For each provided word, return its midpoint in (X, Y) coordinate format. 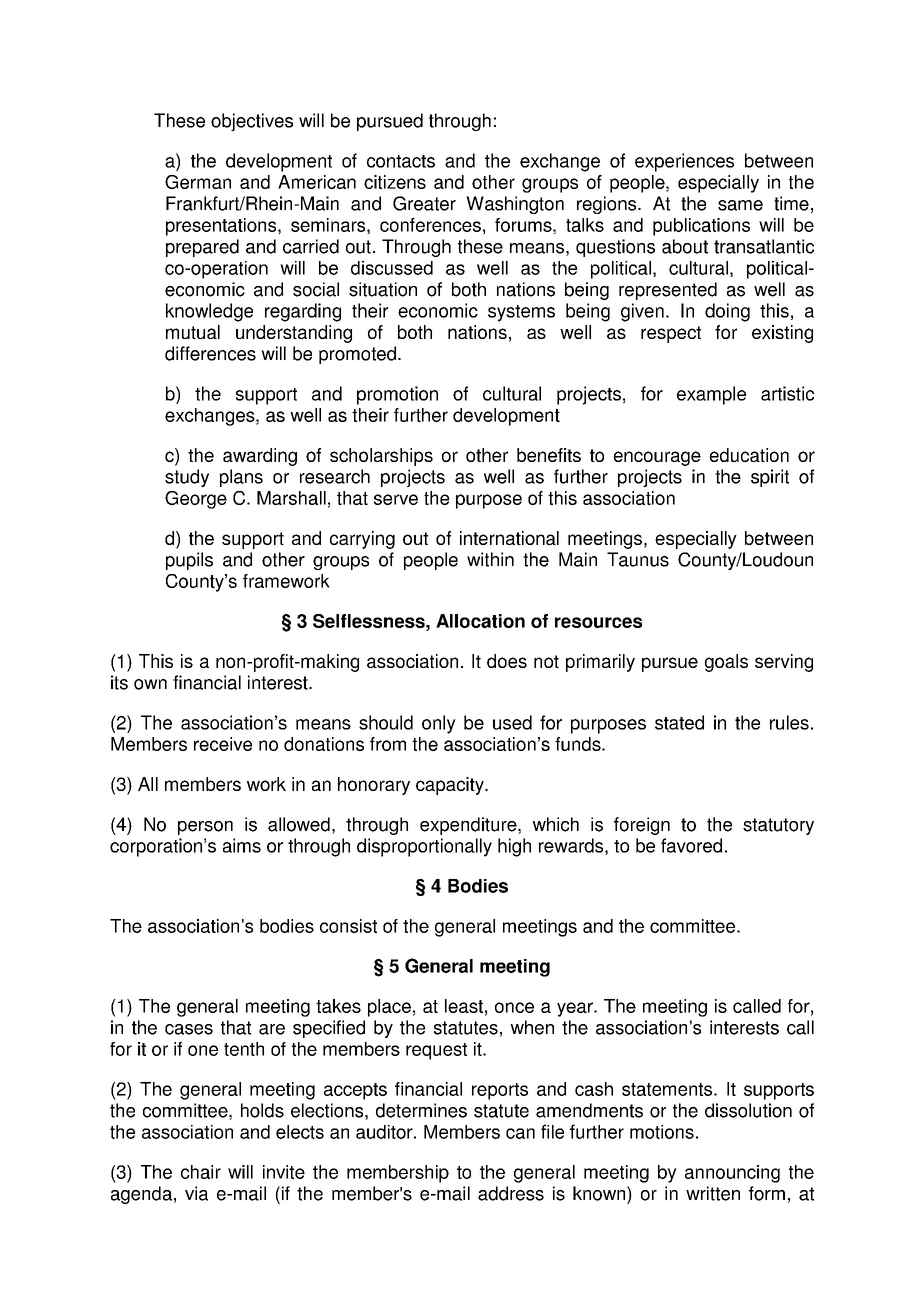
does (507, 661)
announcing (732, 1174)
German (198, 182)
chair (201, 1172)
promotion (397, 395)
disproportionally (424, 847)
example (711, 395)
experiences (684, 162)
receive (223, 744)
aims (242, 845)
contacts (401, 161)
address (511, 1193)
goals (726, 663)
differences (210, 353)
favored (691, 845)
